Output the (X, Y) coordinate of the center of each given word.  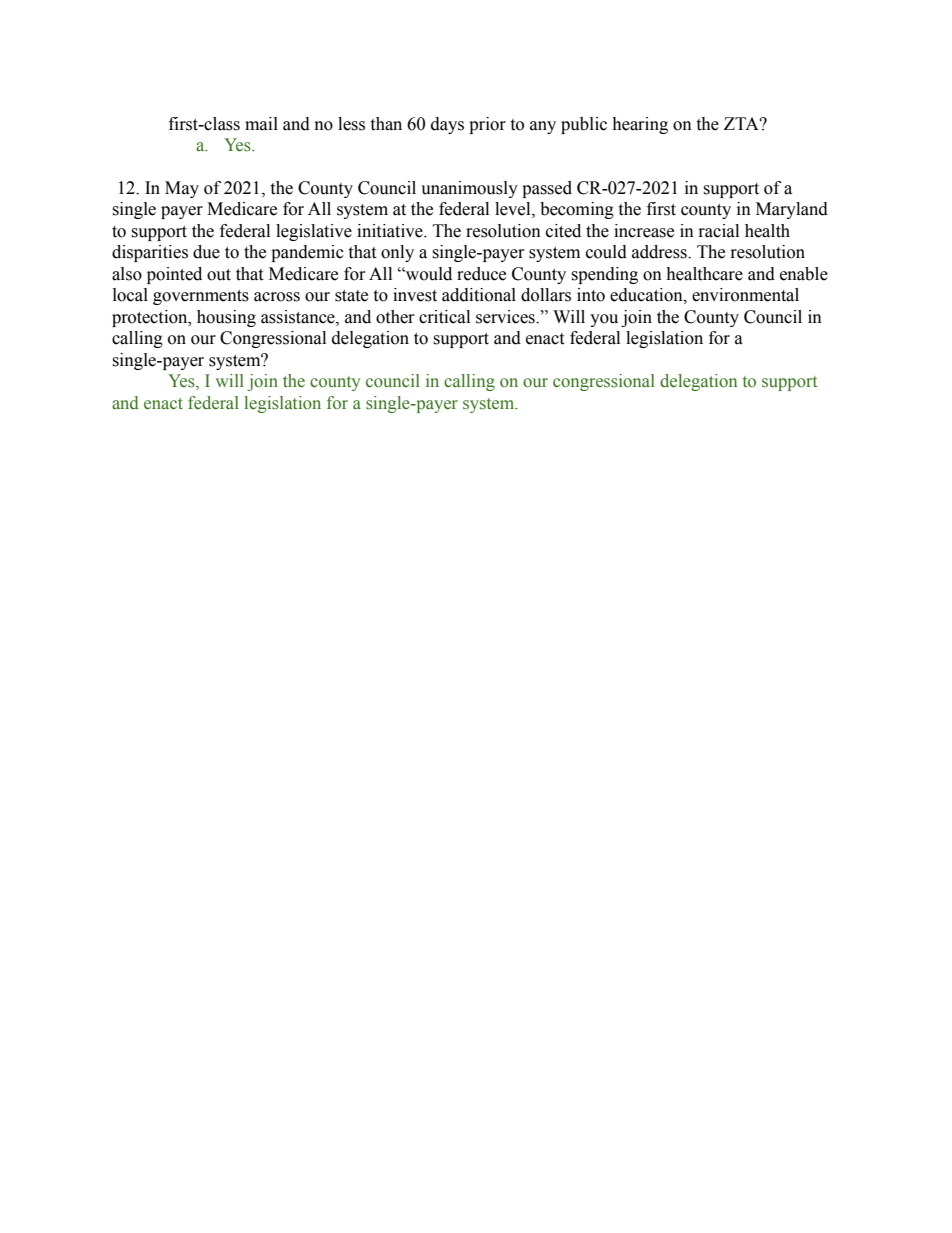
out (219, 275)
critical (444, 317)
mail (261, 124)
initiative (391, 231)
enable (804, 274)
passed (547, 189)
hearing (640, 125)
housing (226, 318)
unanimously (469, 189)
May (182, 189)
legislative (314, 232)
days (447, 125)
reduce (481, 274)
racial (719, 231)
